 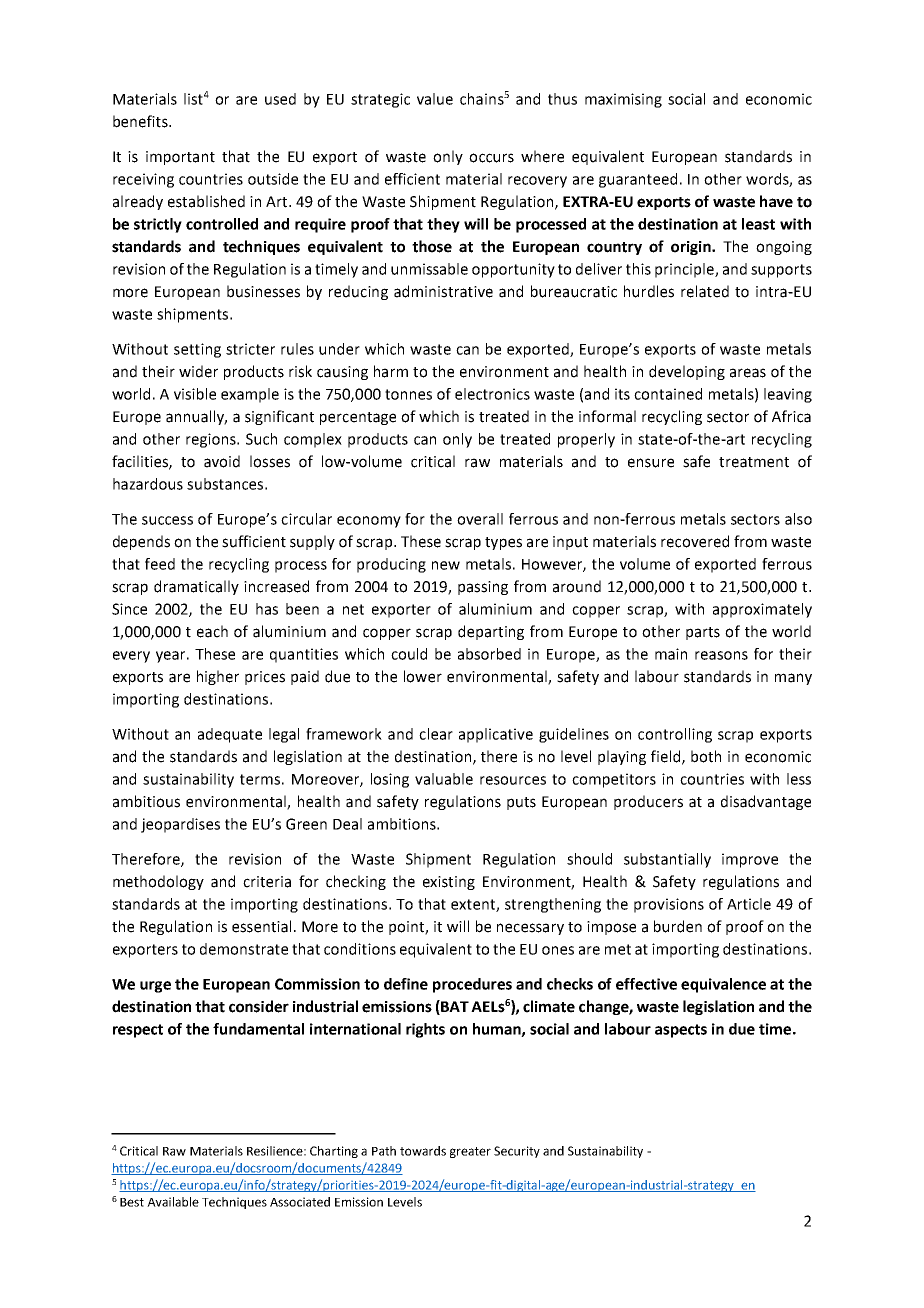 I want to click on valuable, so click(x=444, y=779).
